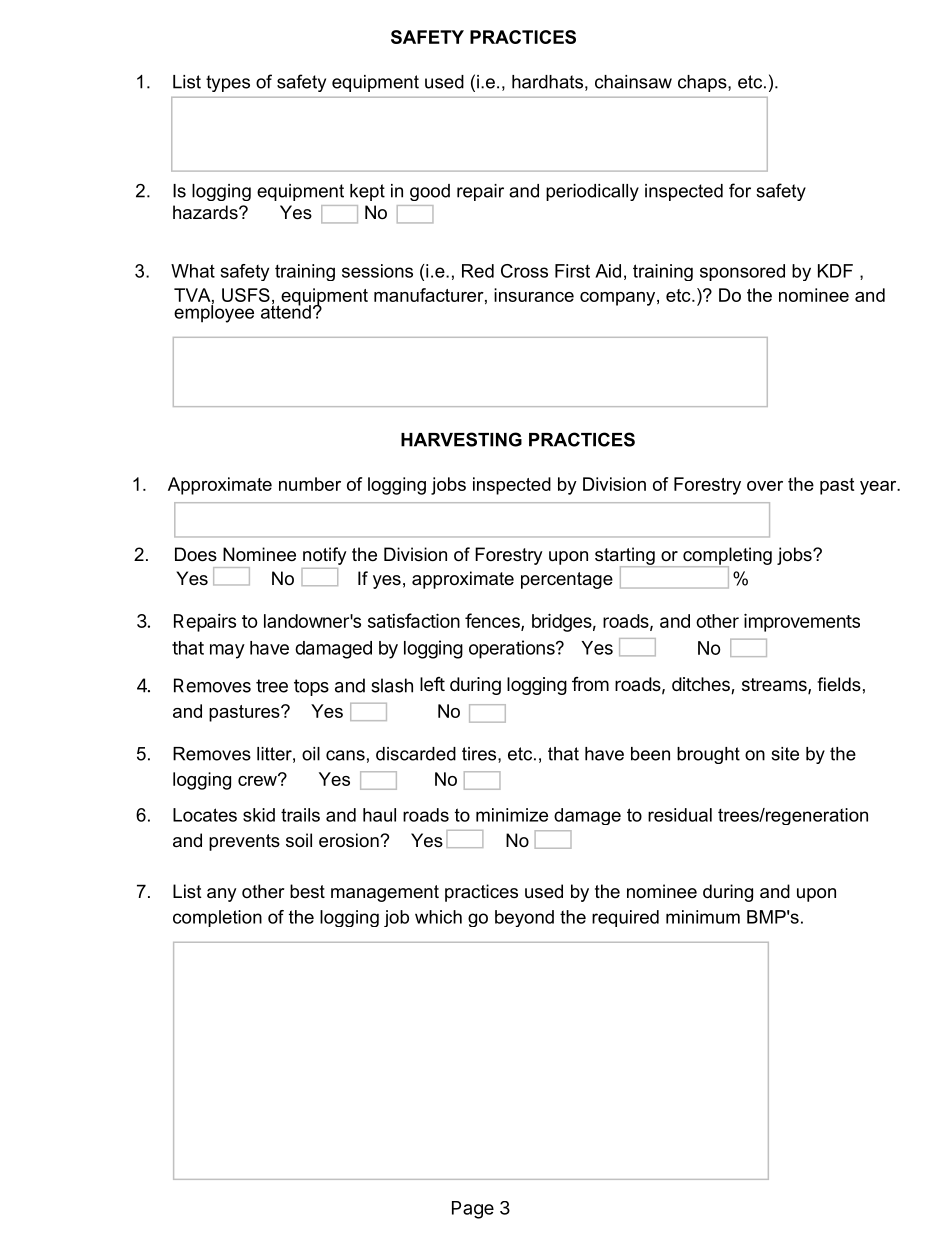 This screenshot has width=952, height=1233. Describe the element at coordinates (703, 83) in the screenshot. I see `chaps` at that location.
